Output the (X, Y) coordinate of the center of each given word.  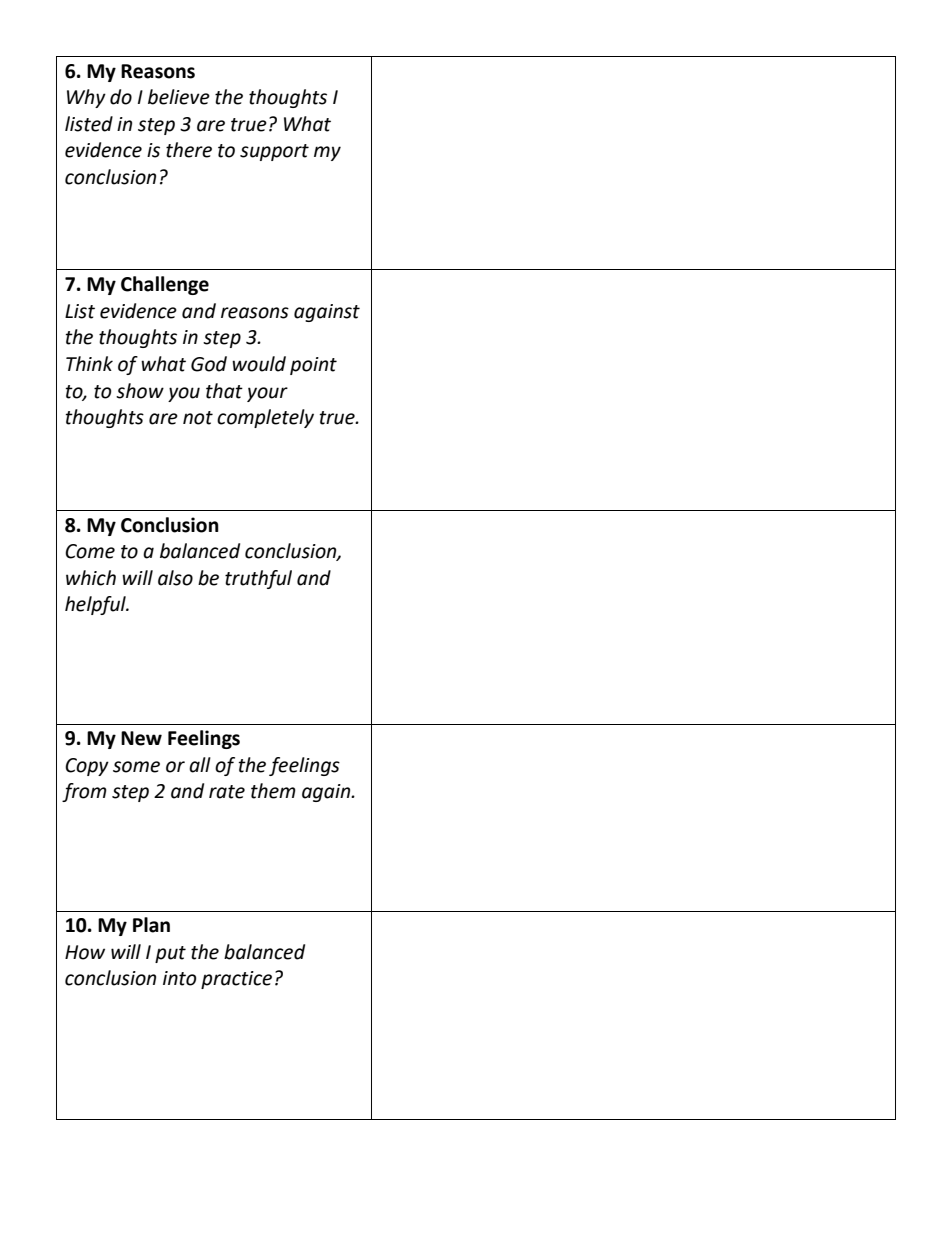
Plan (151, 925)
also (175, 578)
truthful (258, 579)
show (140, 391)
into (180, 978)
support (274, 152)
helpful (96, 605)
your (267, 394)
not (198, 418)
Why (86, 98)
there (189, 150)
